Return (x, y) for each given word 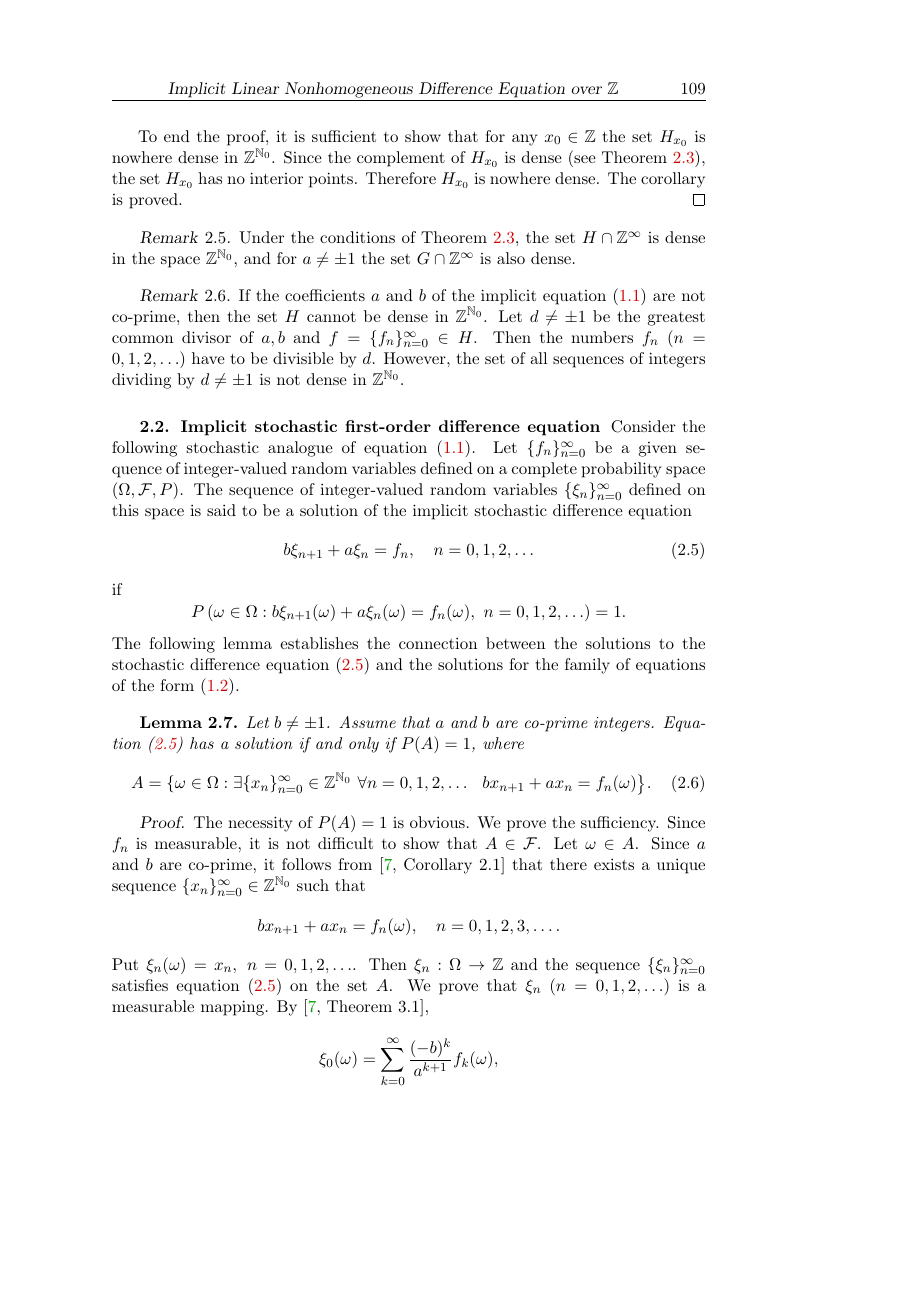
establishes (319, 643)
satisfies (140, 985)
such (313, 885)
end (177, 136)
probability (621, 470)
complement (401, 159)
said (221, 510)
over (587, 90)
